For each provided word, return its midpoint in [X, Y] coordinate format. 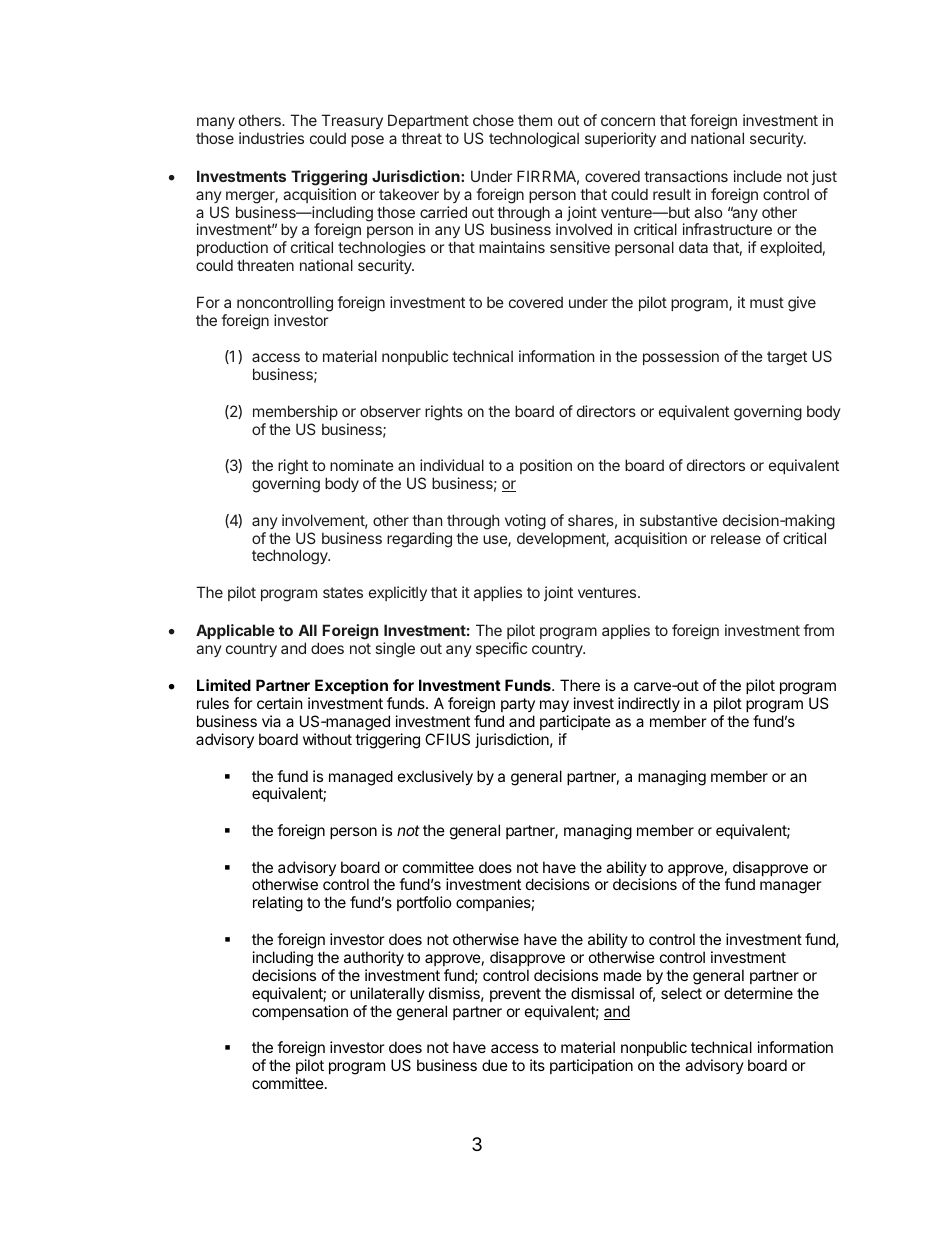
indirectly [649, 704]
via [271, 721]
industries [271, 138]
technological [534, 140]
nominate [362, 465]
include [758, 176]
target [787, 358]
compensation [300, 1012]
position [546, 466]
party [518, 707]
